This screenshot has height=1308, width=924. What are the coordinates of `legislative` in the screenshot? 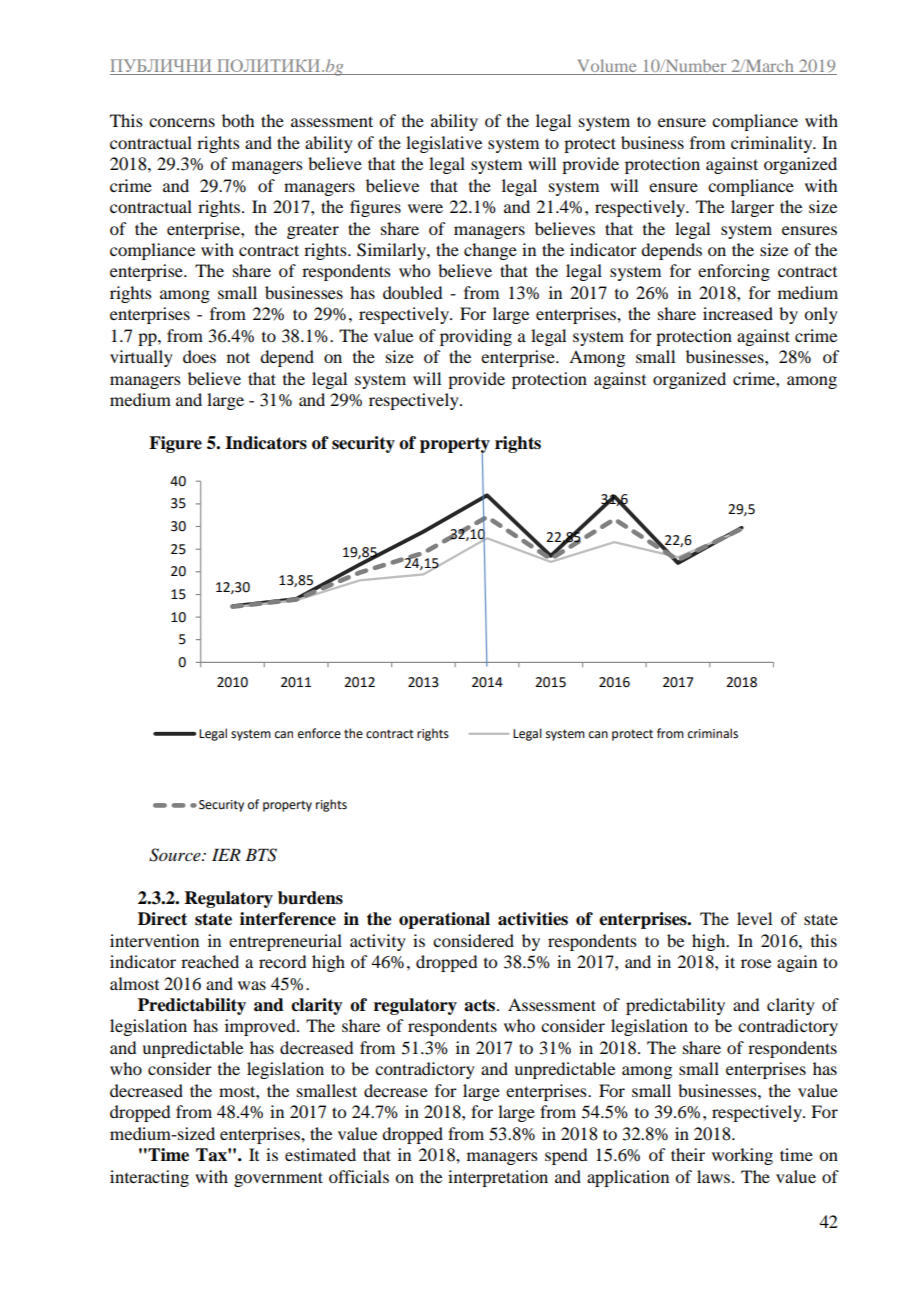 It's located at (444, 144).
